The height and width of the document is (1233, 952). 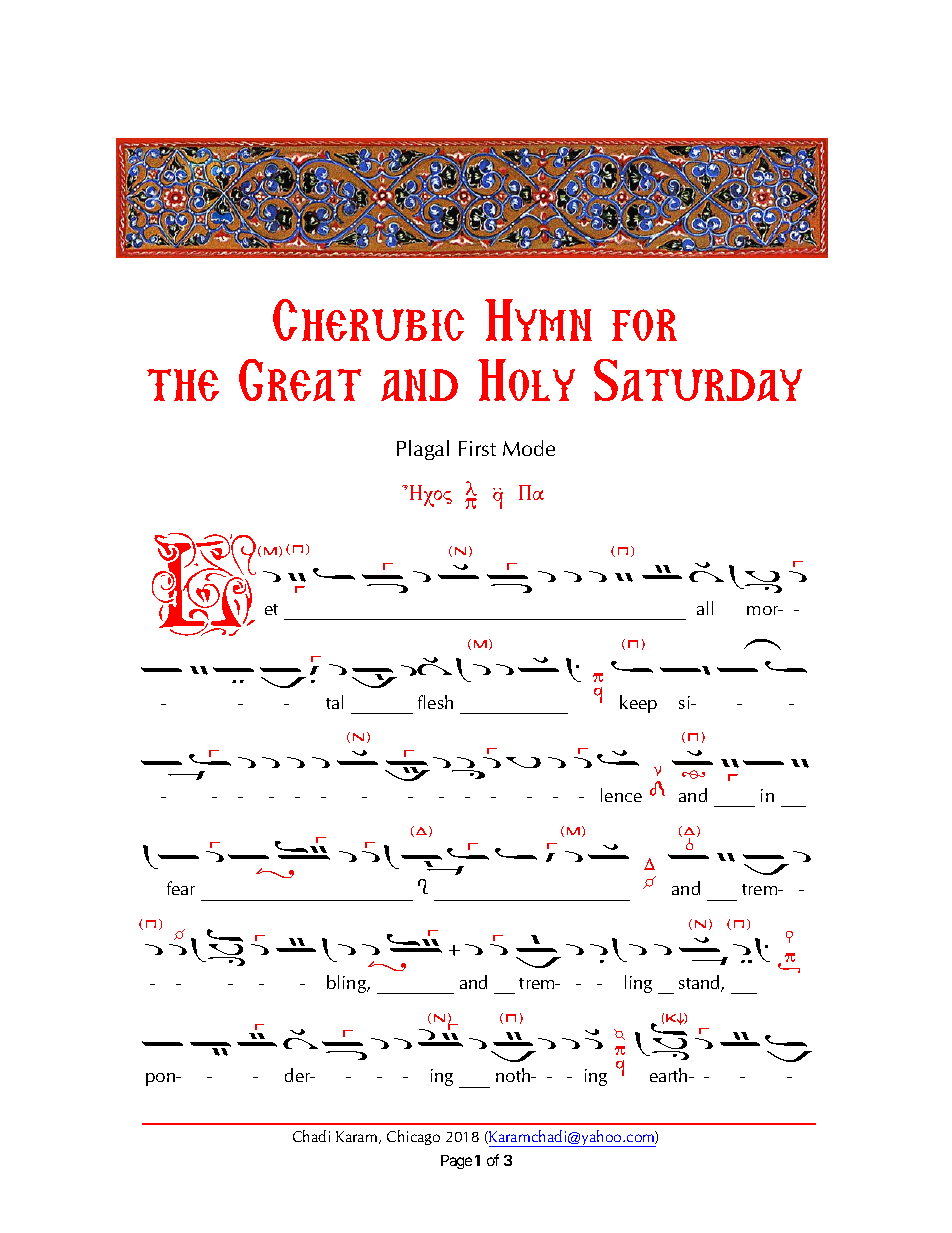 What do you see at coordinates (413, 1137) in the document?
I see `Chicago` at bounding box center [413, 1137].
